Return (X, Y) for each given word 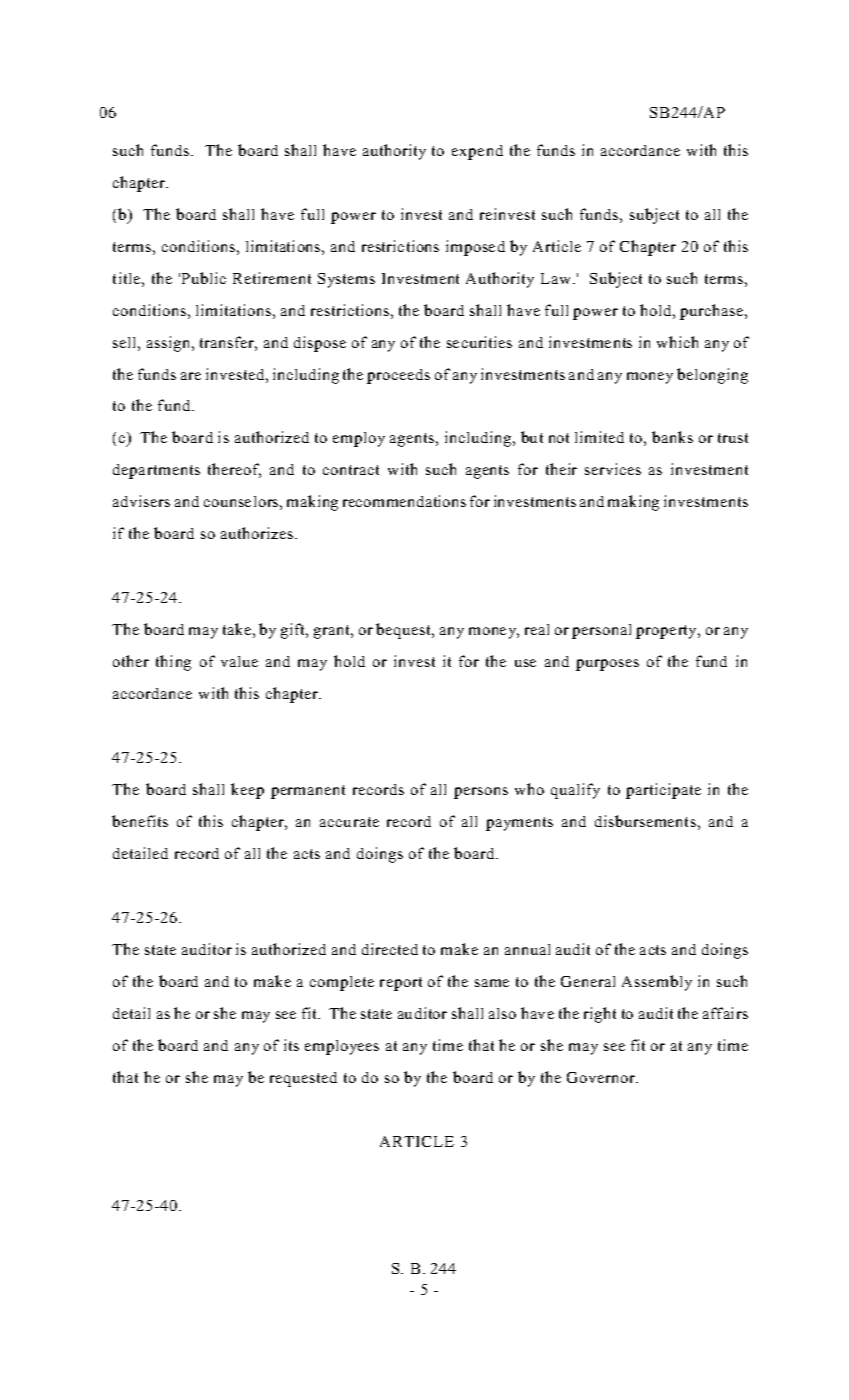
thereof (234, 470)
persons (481, 793)
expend (477, 152)
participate (663, 791)
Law (555, 278)
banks (672, 437)
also (502, 1013)
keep (247, 791)
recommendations (404, 501)
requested (303, 1079)
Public (204, 278)
